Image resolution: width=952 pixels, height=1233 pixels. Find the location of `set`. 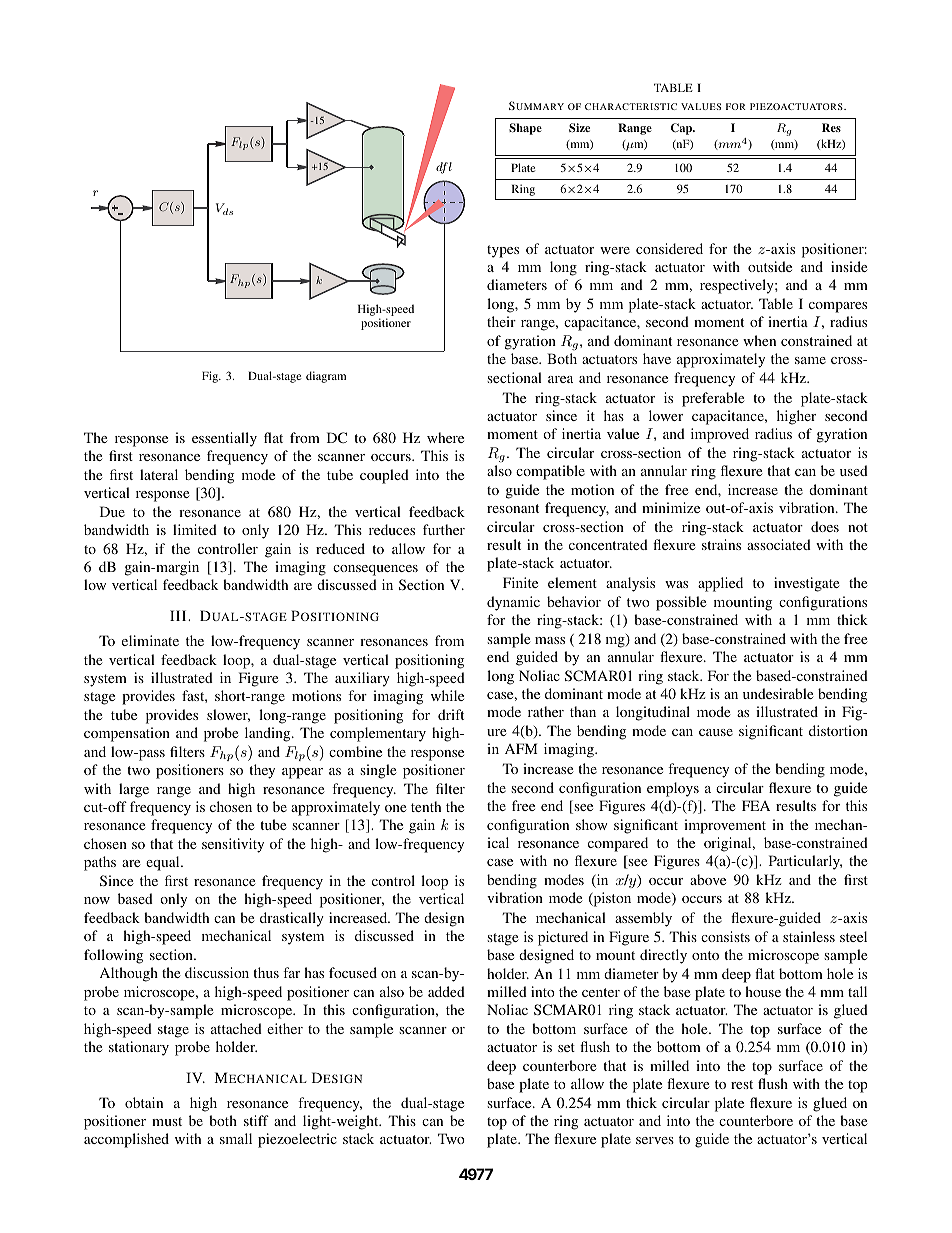

set is located at coordinates (566, 1047).
